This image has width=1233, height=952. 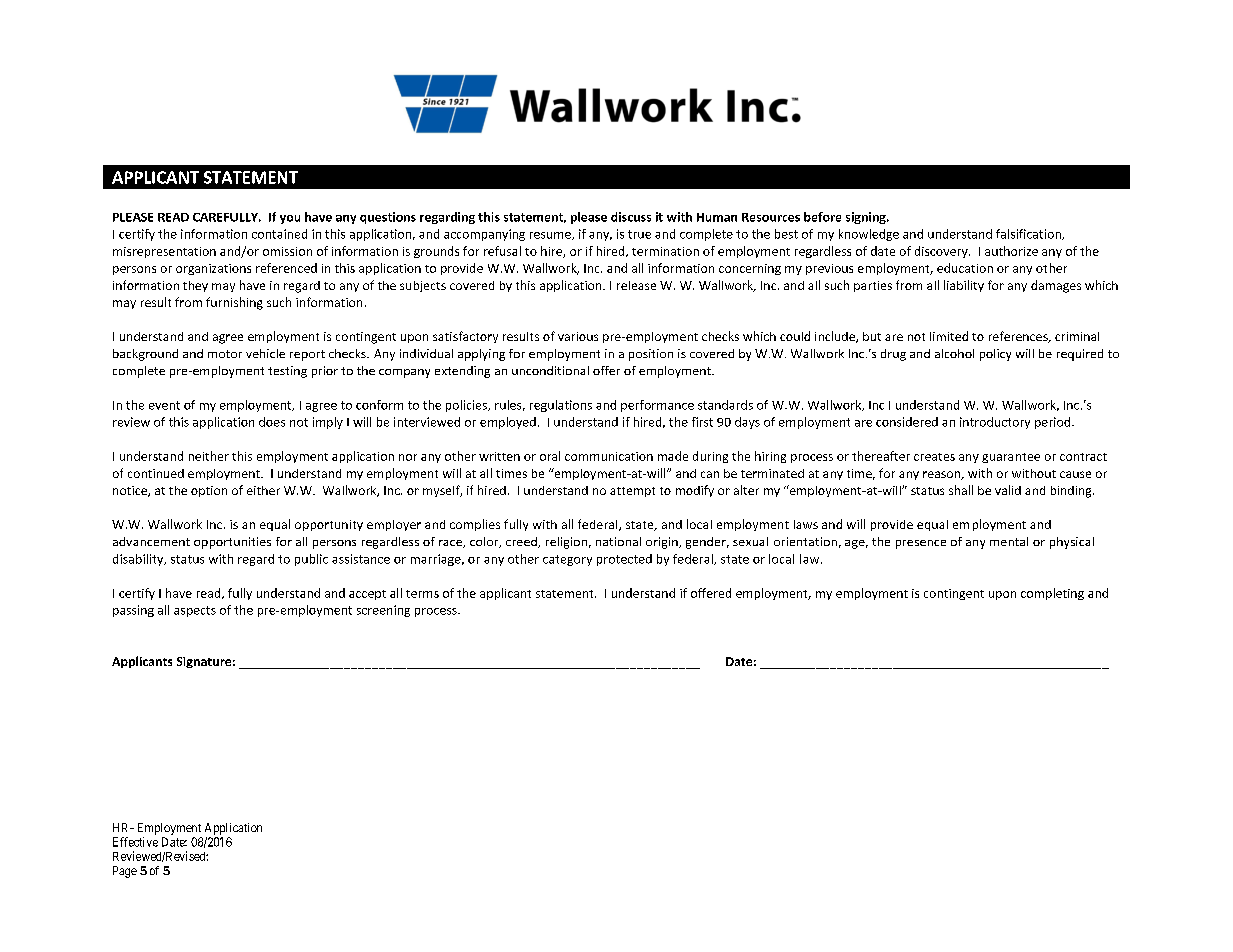 What do you see at coordinates (995, 423) in the image?
I see `introductory` at bounding box center [995, 423].
